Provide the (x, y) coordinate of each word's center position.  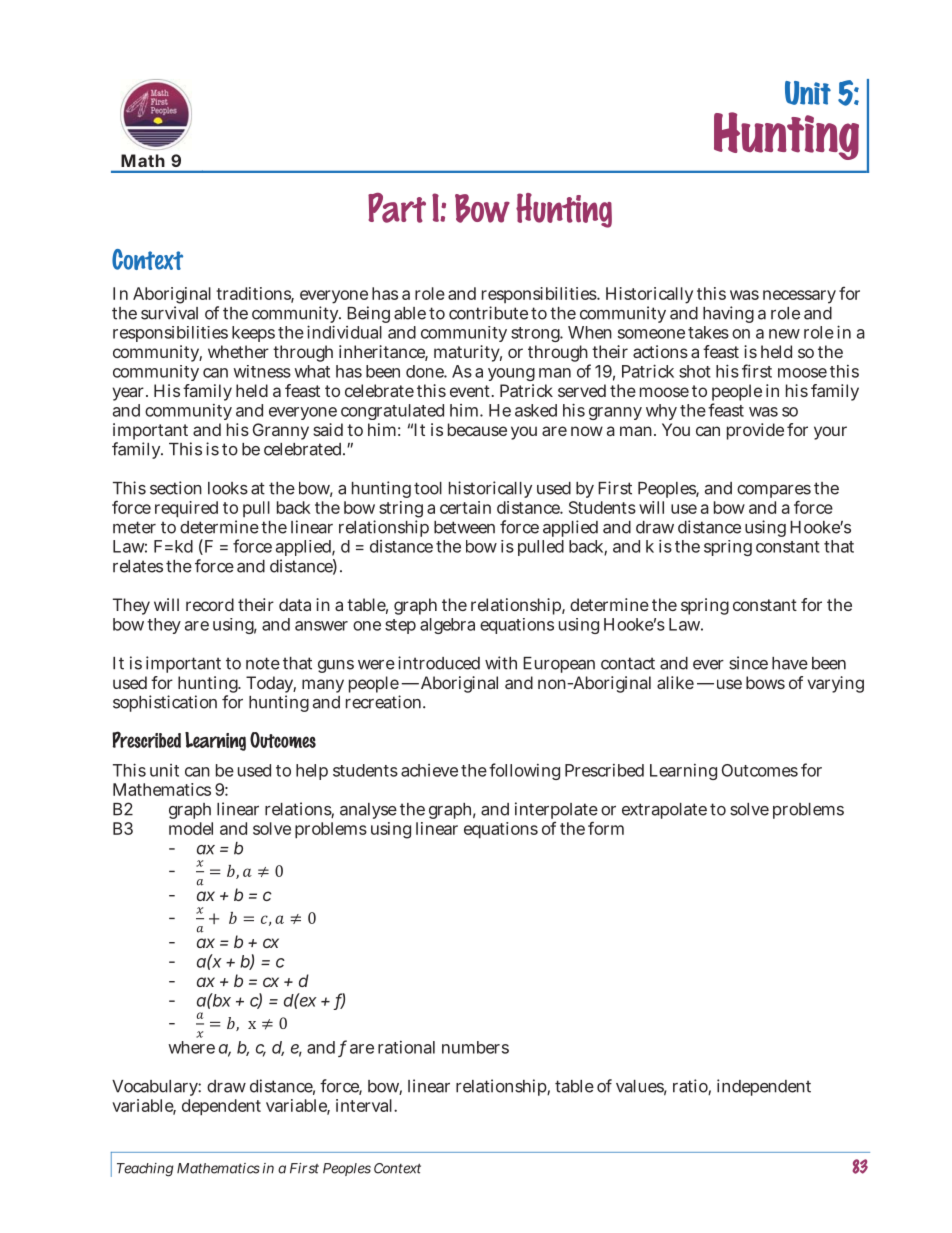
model (191, 828)
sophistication (165, 703)
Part (397, 208)
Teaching (145, 1170)
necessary (799, 297)
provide (755, 431)
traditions (255, 294)
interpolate (556, 812)
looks (228, 488)
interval (364, 1105)
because (477, 429)
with (501, 663)
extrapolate (664, 811)
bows (765, 682)
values (641, 1087)
